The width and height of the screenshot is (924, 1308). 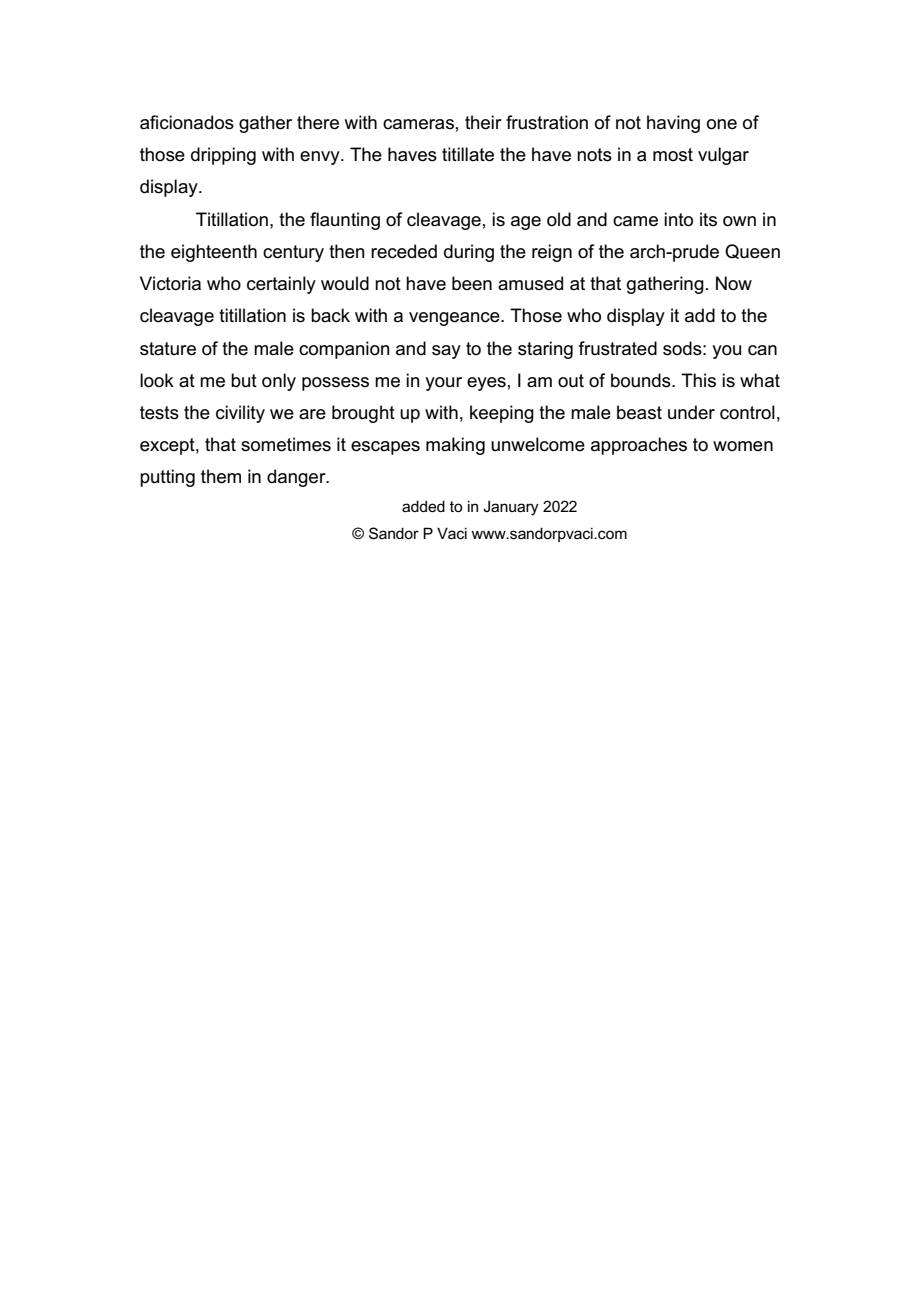 I want to click on added, so click(x=423, y=506).
